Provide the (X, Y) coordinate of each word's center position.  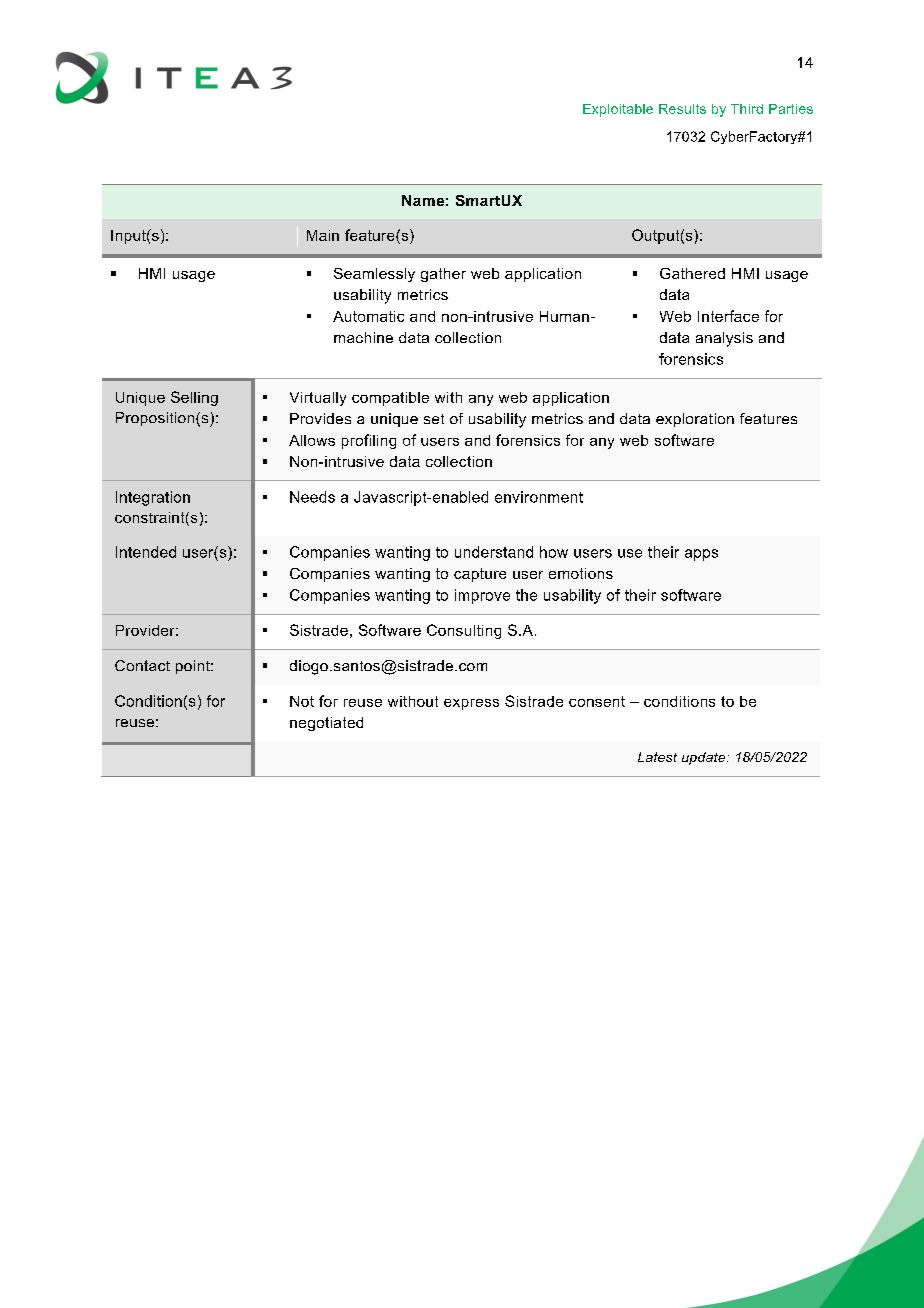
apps (701, 555)
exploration (695, 420)
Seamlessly (374, 275)
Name (423, 200)
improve (482, 596)
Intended (146, 552)
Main (323, 235)
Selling (194, 398)
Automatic (368, 316)
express (471, 704)
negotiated (326, 724)
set (434, 419)
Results (682, 109)
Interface (728, 316)
